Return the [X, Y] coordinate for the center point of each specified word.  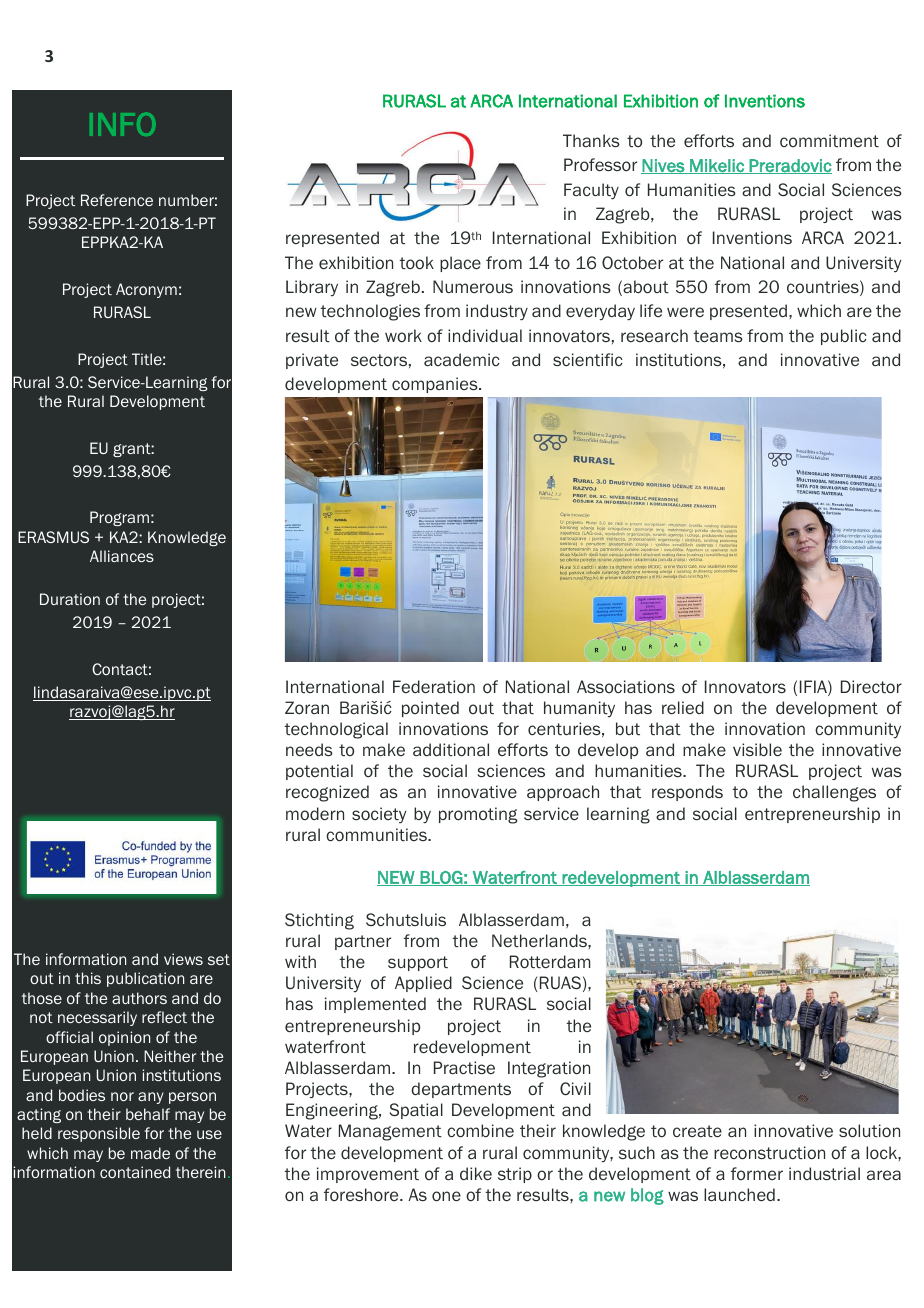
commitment [829, 140]
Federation [434, 686]
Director [871, 687]
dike [476, 1173]
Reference [117, 200]
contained [135, 1172]
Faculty [591, 191]
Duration [70, 599]
